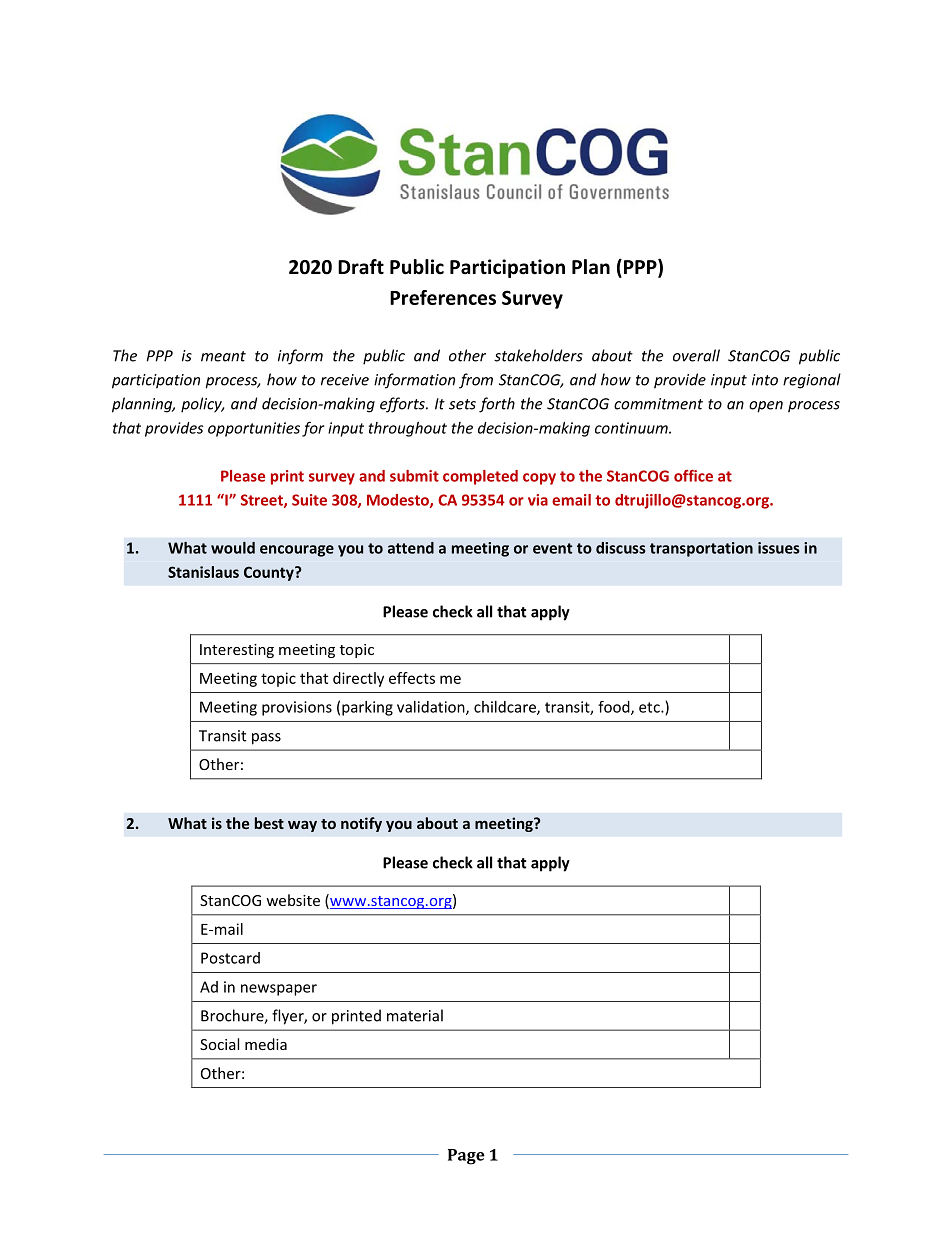  What do you see at coordinates (266, 1044) in the screenshot?
I see `media` at bounding box center [266, 1044].
